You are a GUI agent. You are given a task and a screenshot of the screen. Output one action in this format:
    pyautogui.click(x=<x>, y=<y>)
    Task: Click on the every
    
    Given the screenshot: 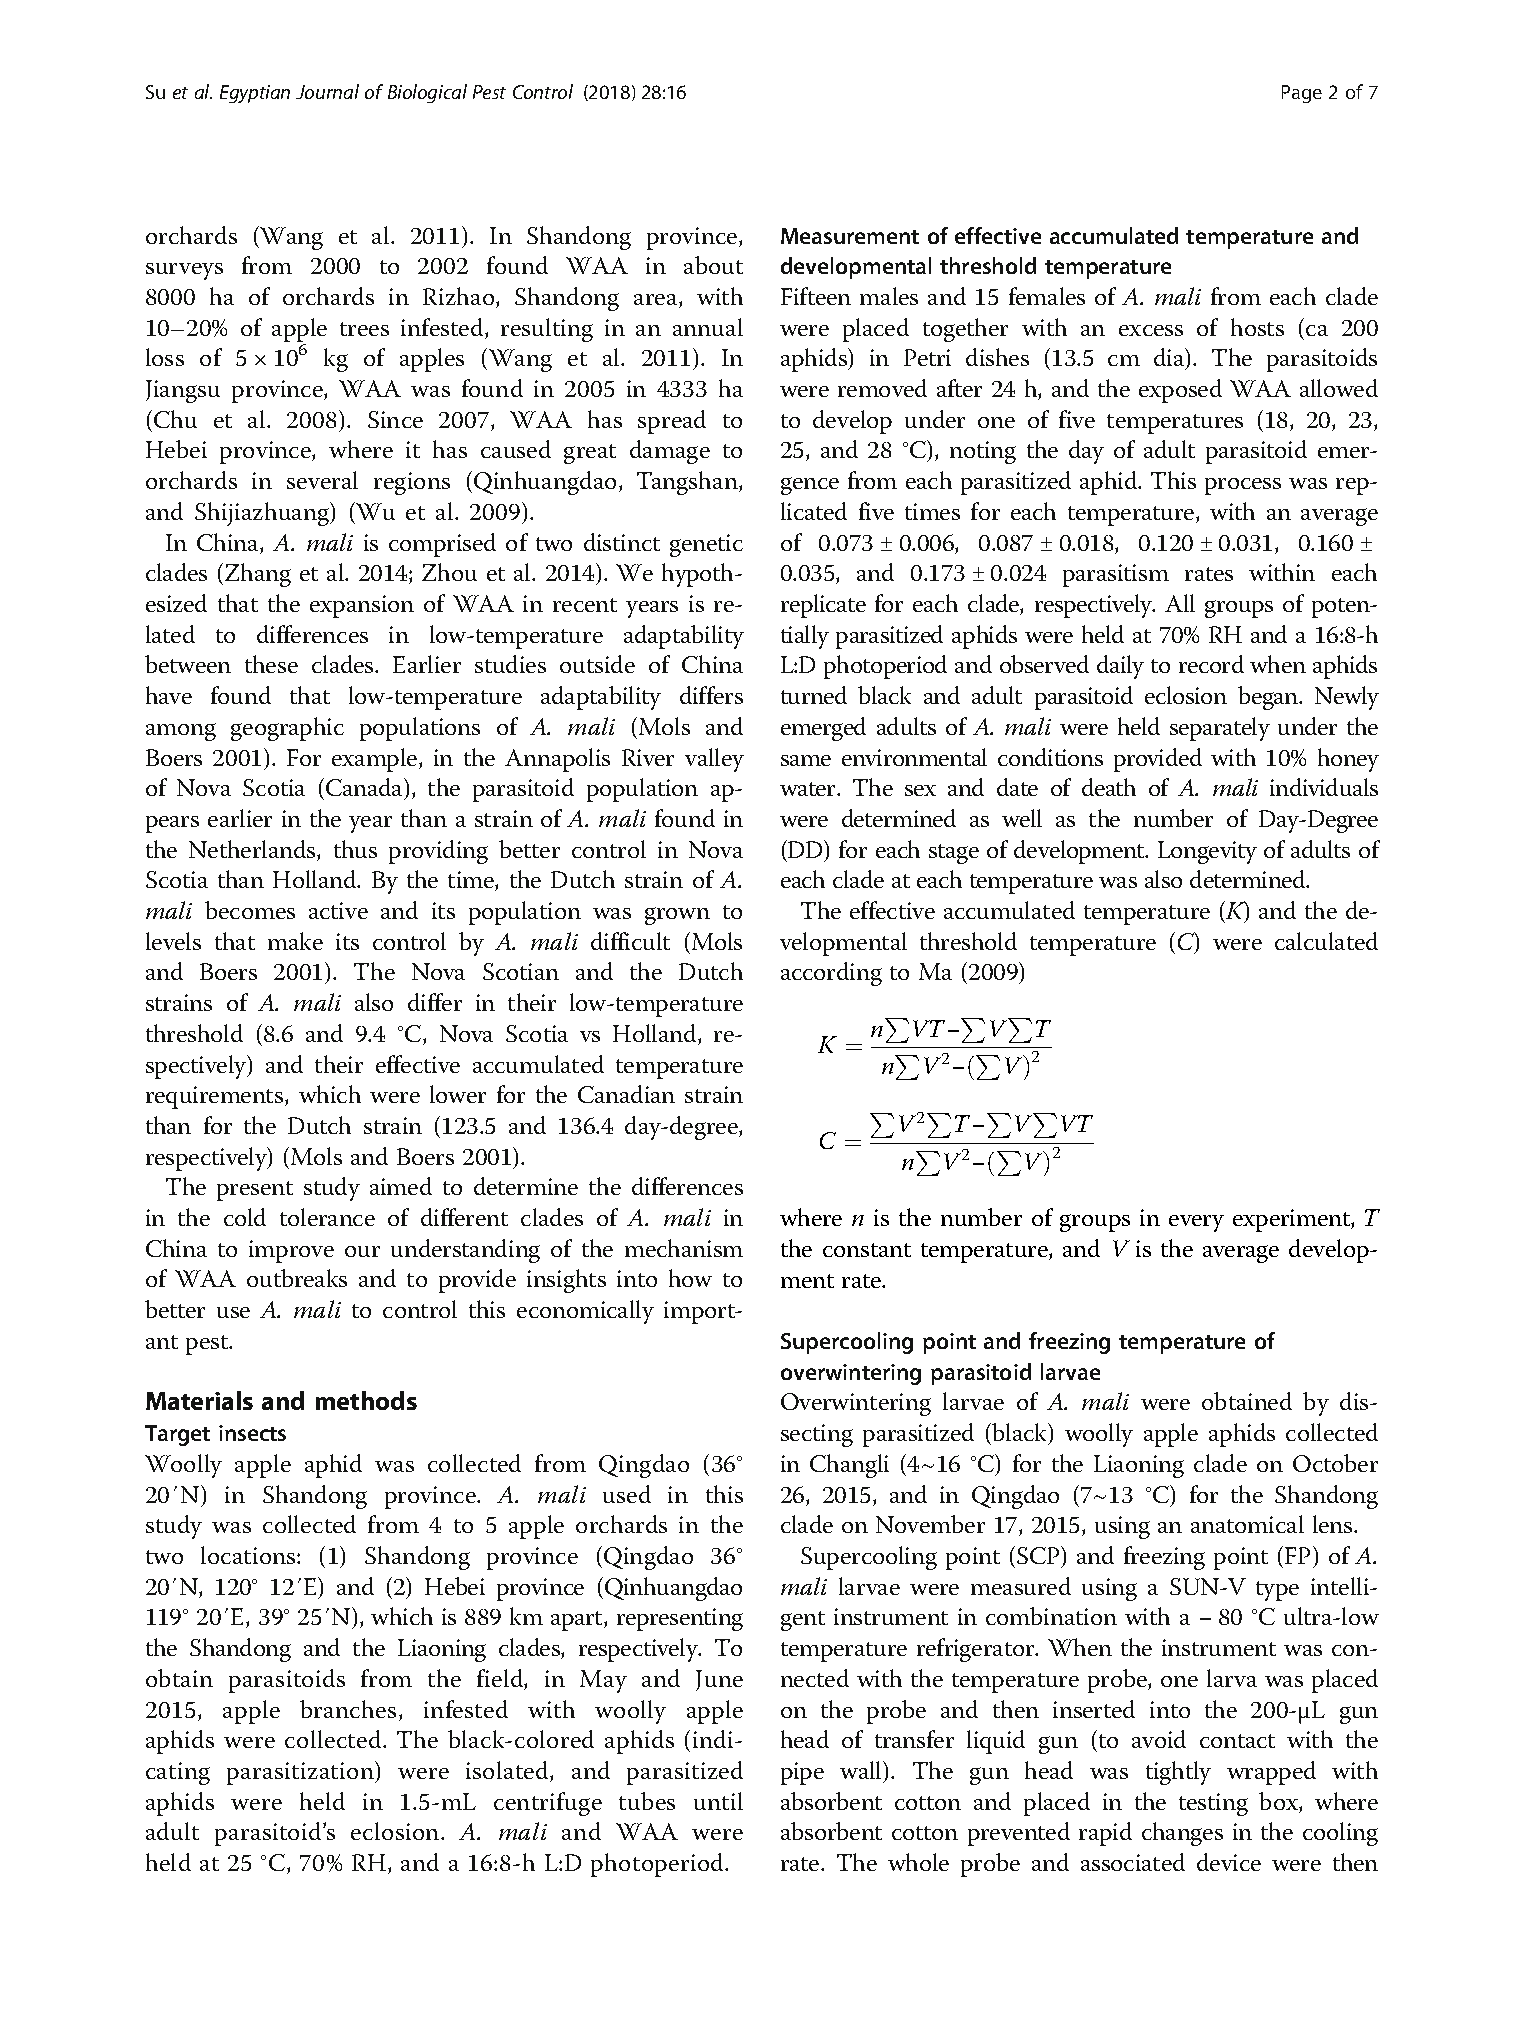 What is the action you would take?
    pyautogui.click(x=1196, y=1223)
